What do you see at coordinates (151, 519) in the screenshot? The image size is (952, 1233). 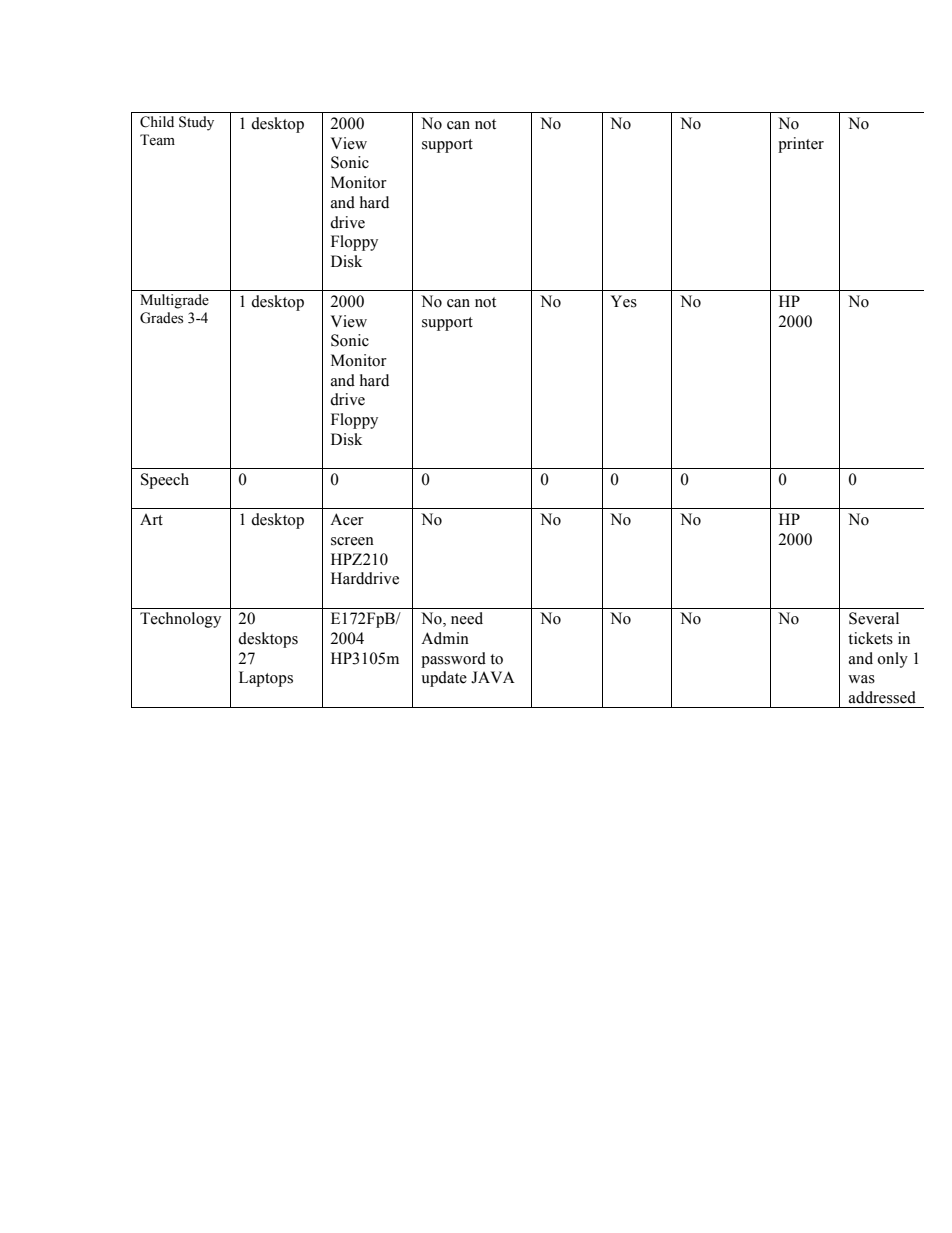 I see `Art` at bounding box center [151, 519].
